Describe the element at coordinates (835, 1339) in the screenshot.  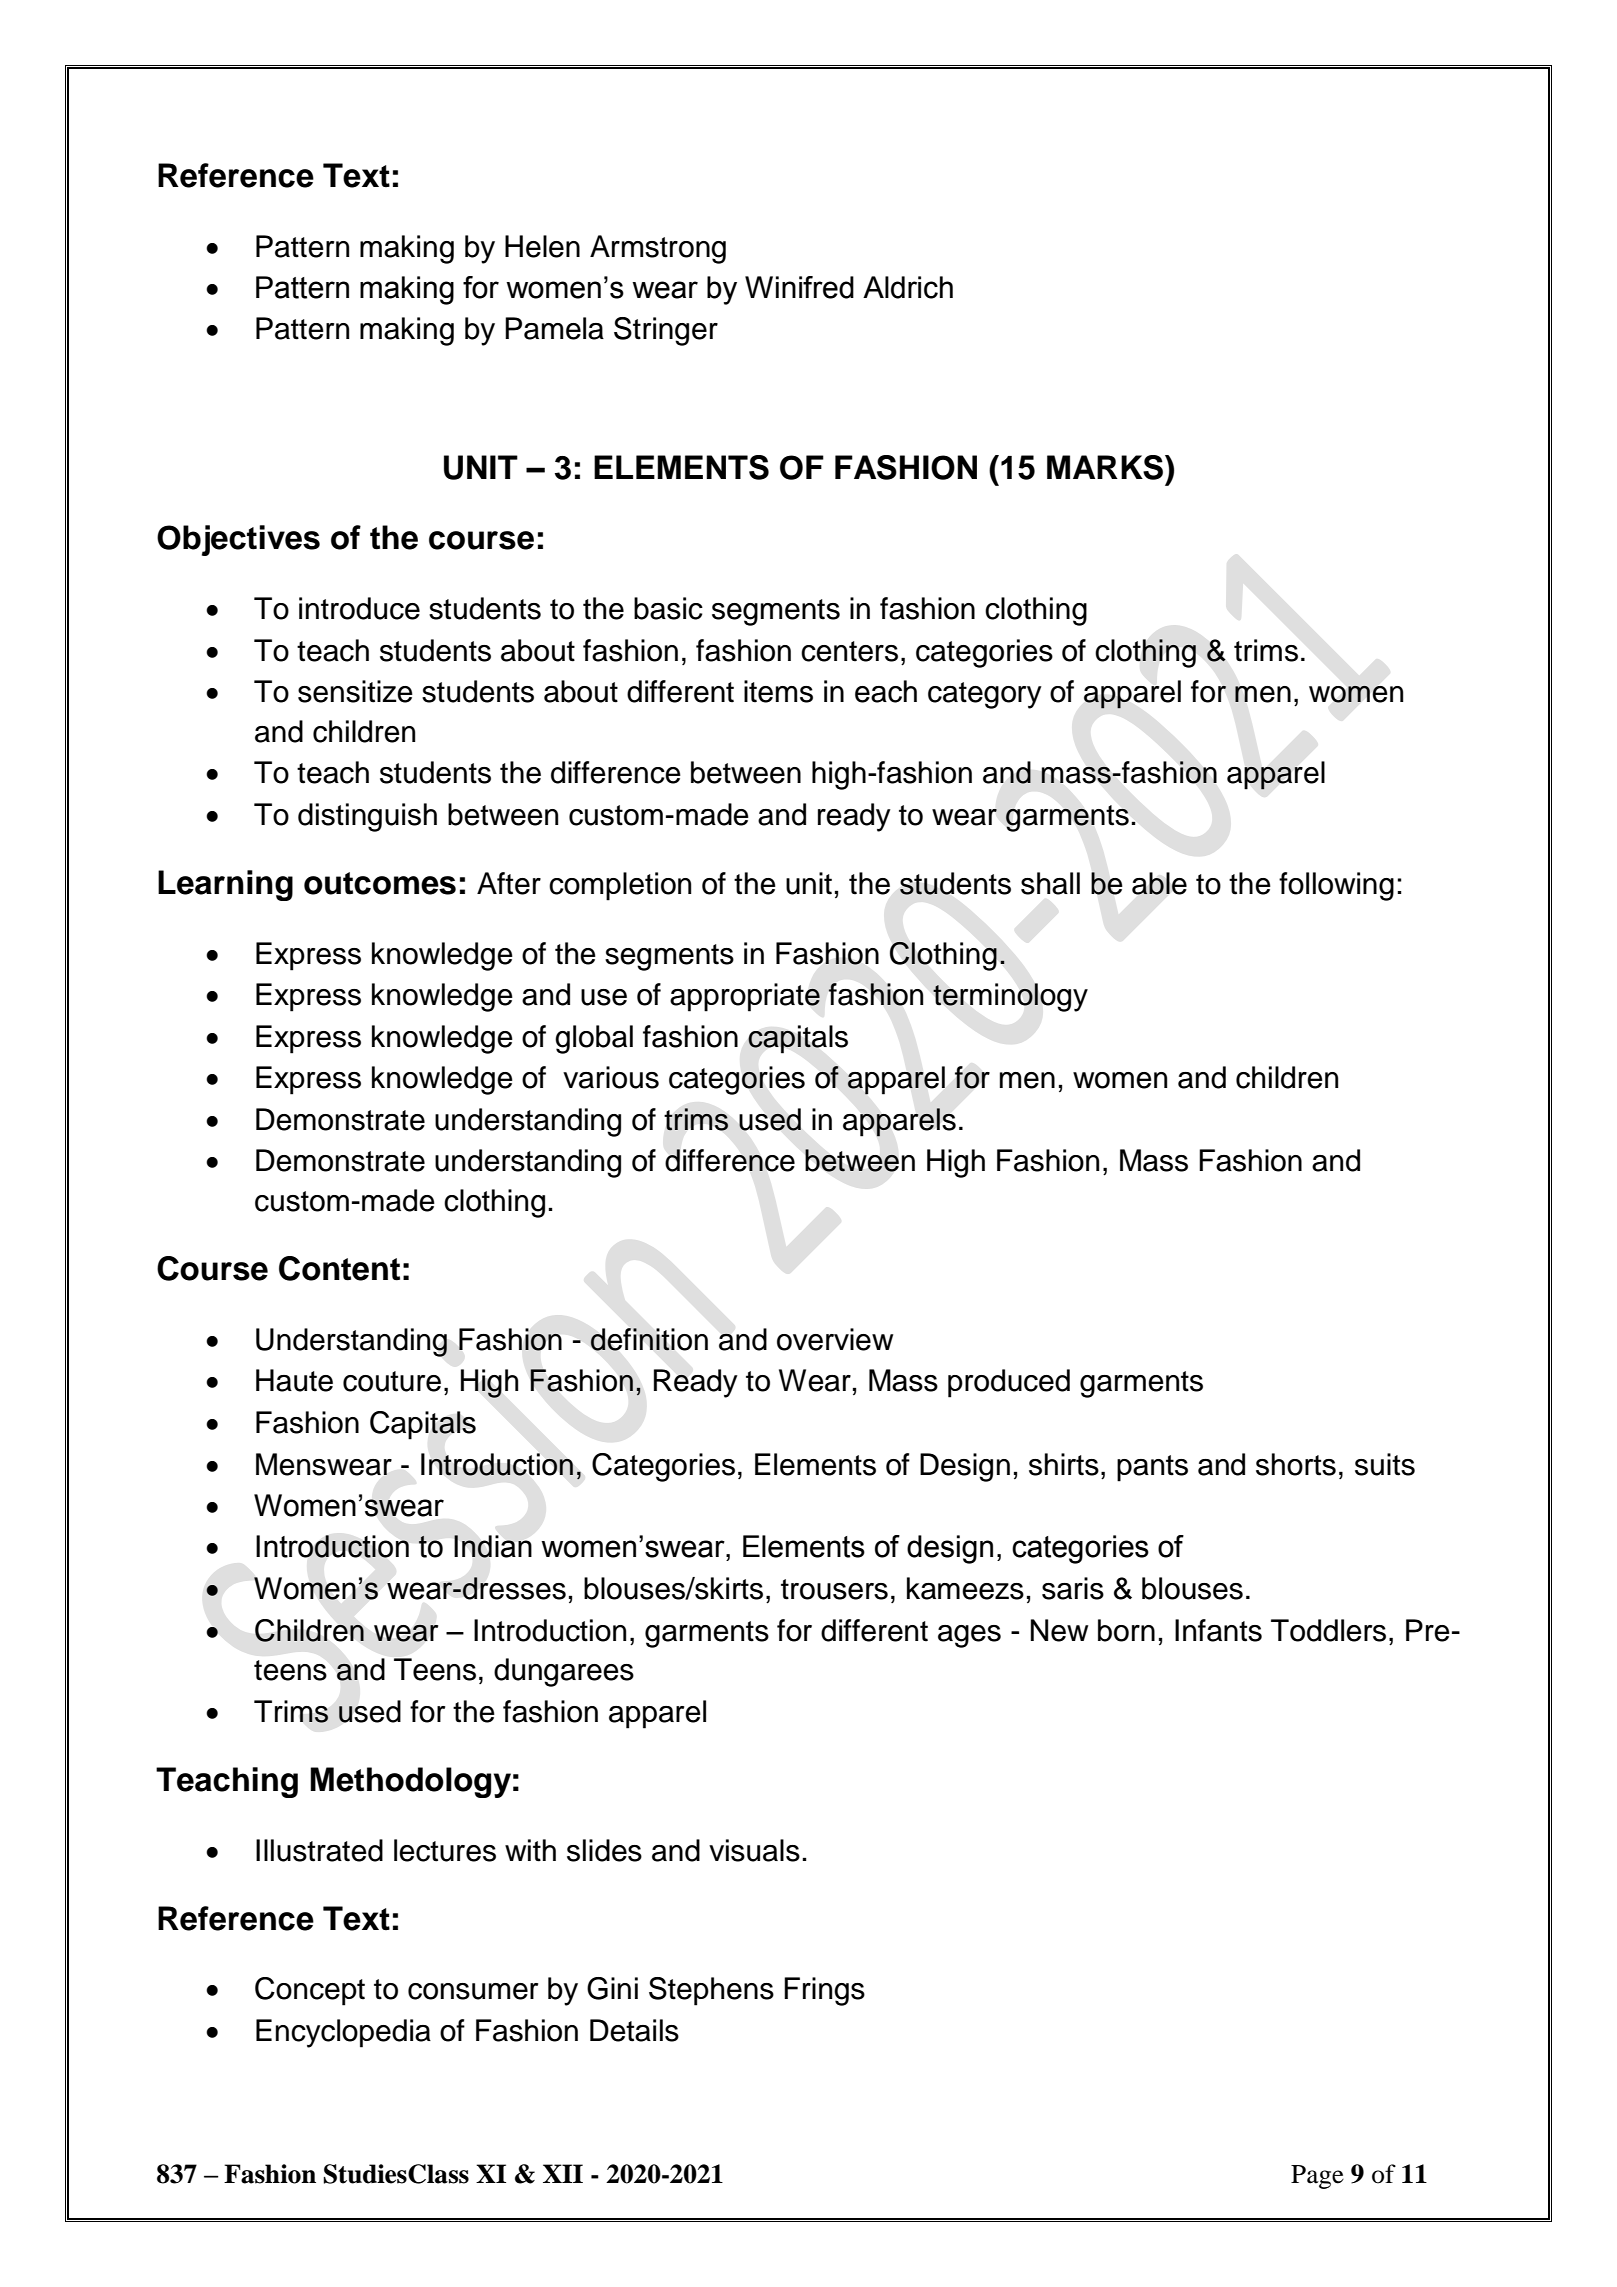
I see `overview` at that location.
